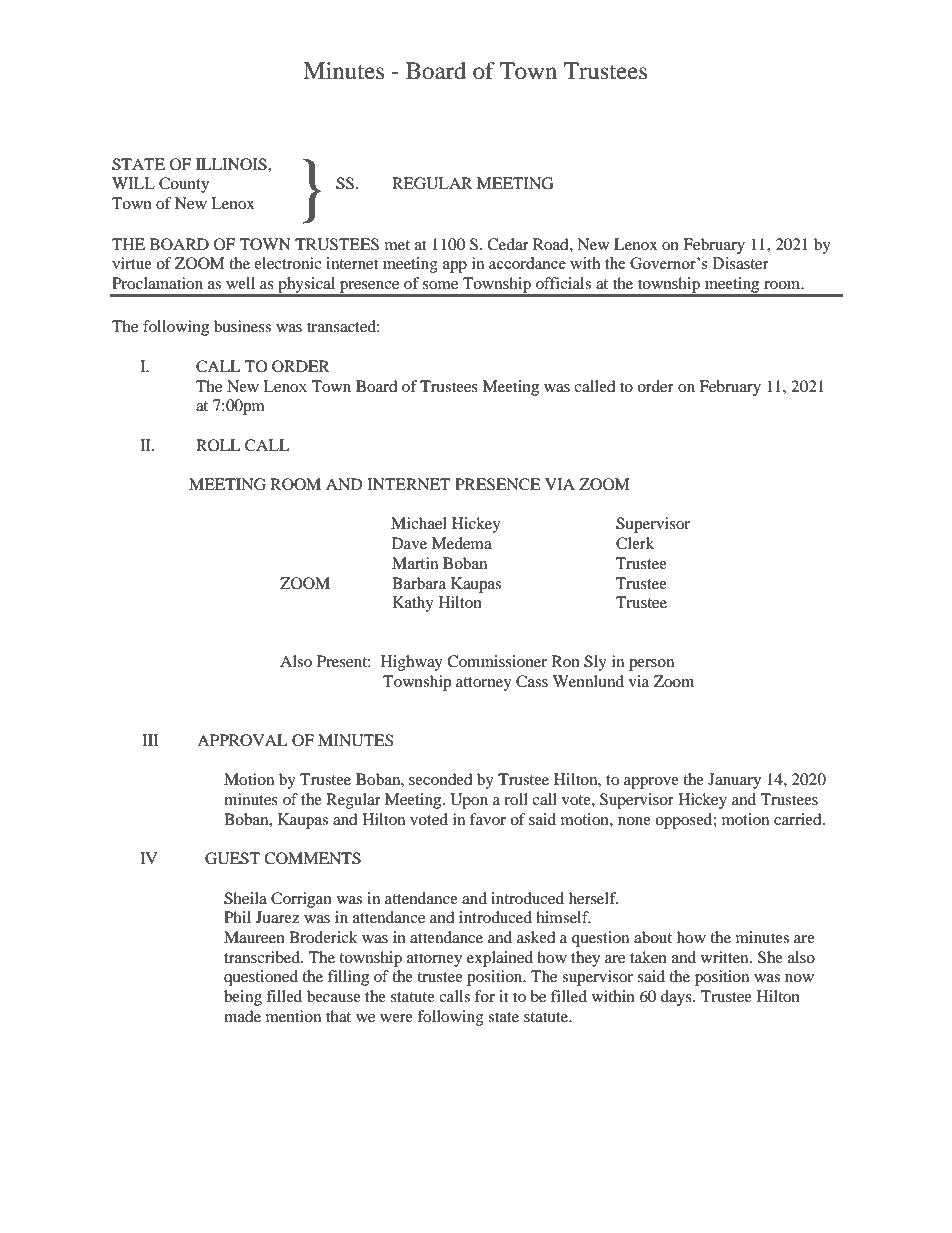 The height and width of the screenshot is (1233, 952). Describe the element at coordinates (677, 998) in the screenshot. I see `days` at that location.
